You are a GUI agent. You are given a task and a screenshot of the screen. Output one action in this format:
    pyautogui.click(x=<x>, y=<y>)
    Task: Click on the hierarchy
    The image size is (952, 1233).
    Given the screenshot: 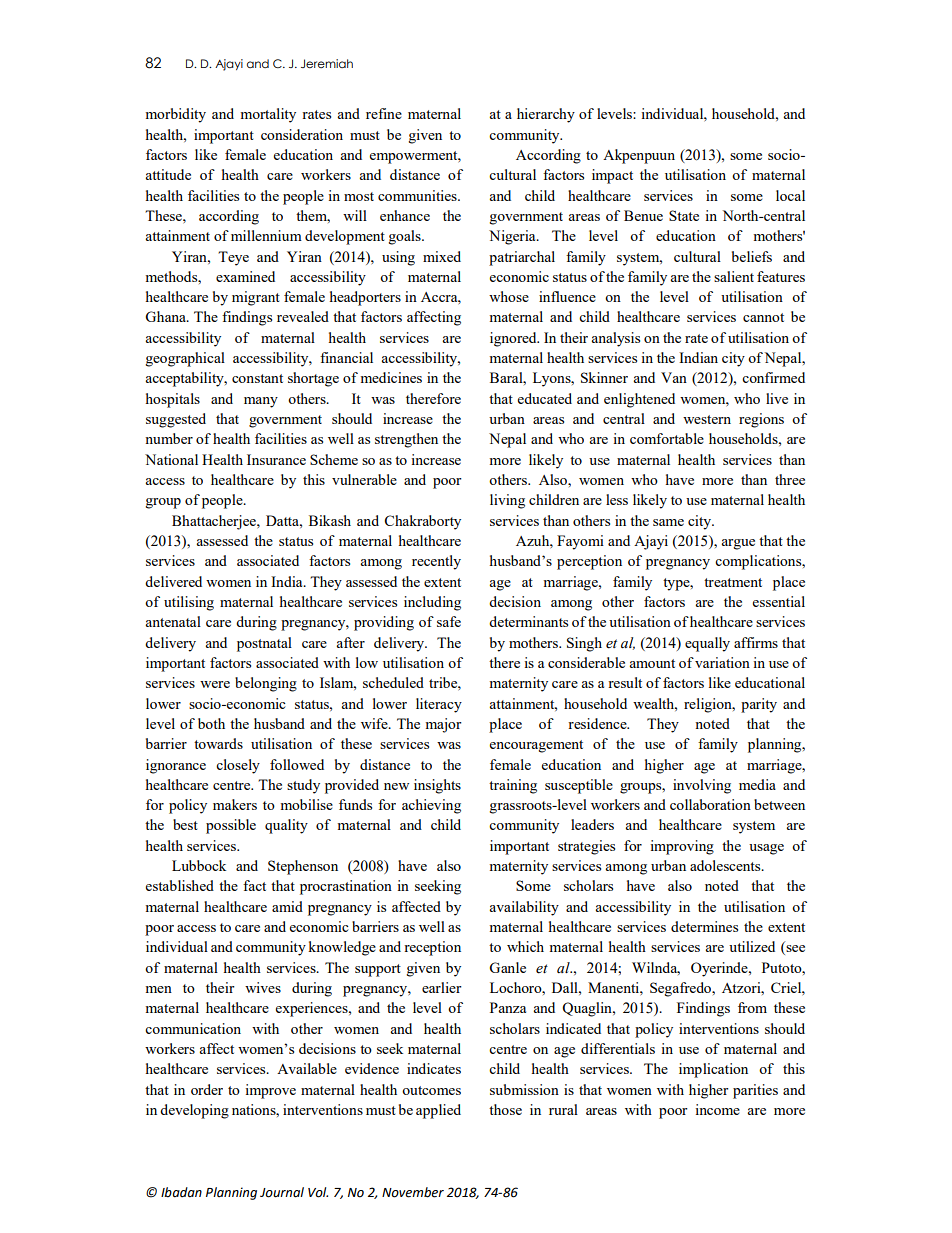 What is the action you would take?
    pyautogui.click(x=546, y=115)
